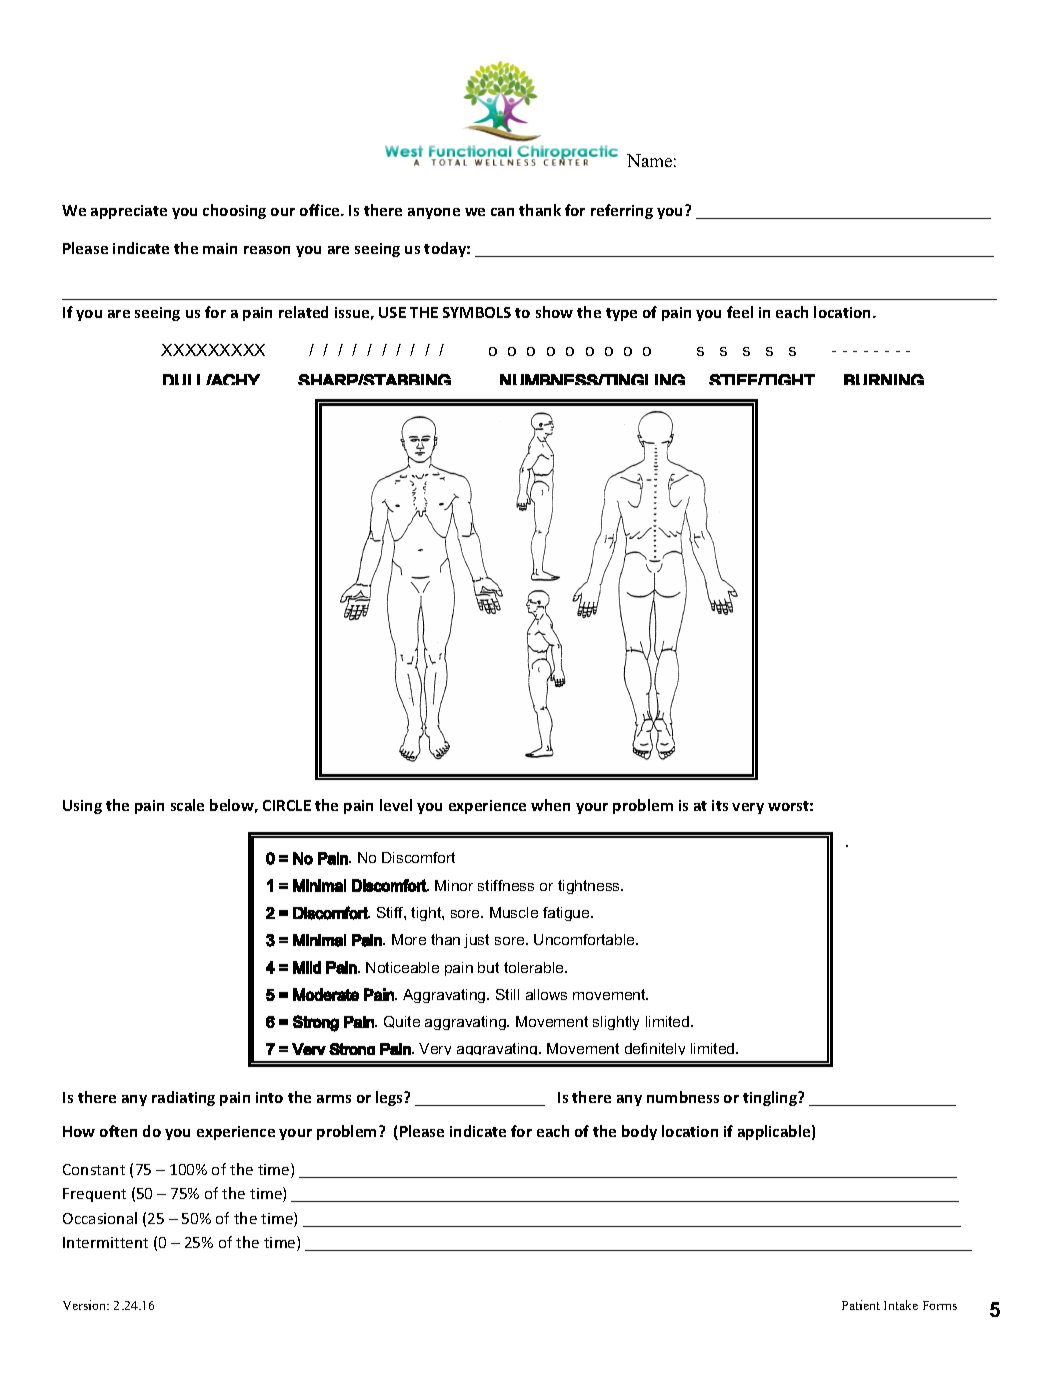  Describe the element at coordinates (220, 248) in the screenshot. I see `main` at that location.
